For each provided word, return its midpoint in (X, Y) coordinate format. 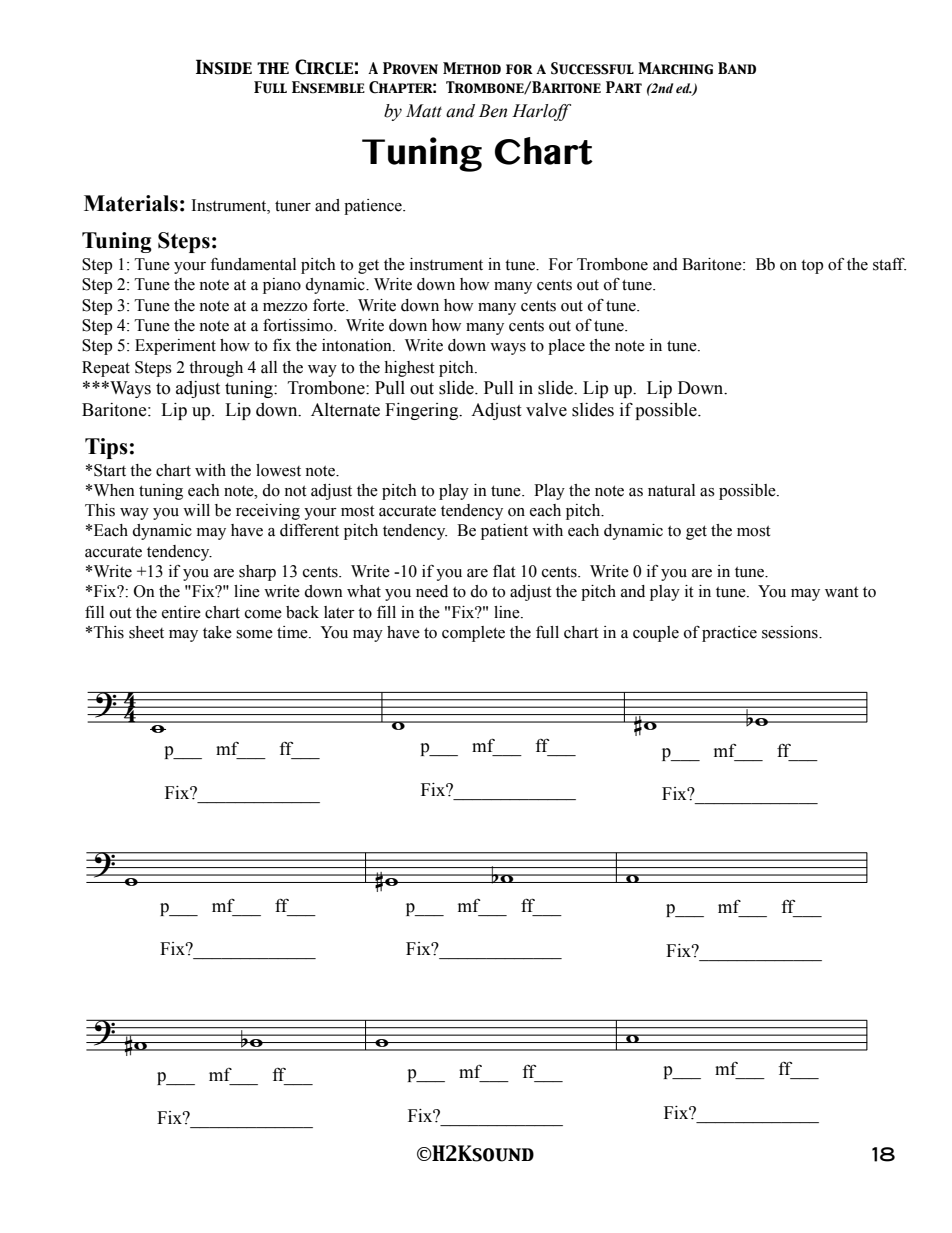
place (566, 347)
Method (472, 68)
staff (889, 264)
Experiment (175, 347)
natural (671, 490)
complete (473, 634)
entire (181, 612)
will (196, 510)
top (812, 267)
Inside (224, 67)
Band (737, 68)
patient (504, 532)
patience (374, 207)
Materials (131, 203)
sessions (791, 632)
